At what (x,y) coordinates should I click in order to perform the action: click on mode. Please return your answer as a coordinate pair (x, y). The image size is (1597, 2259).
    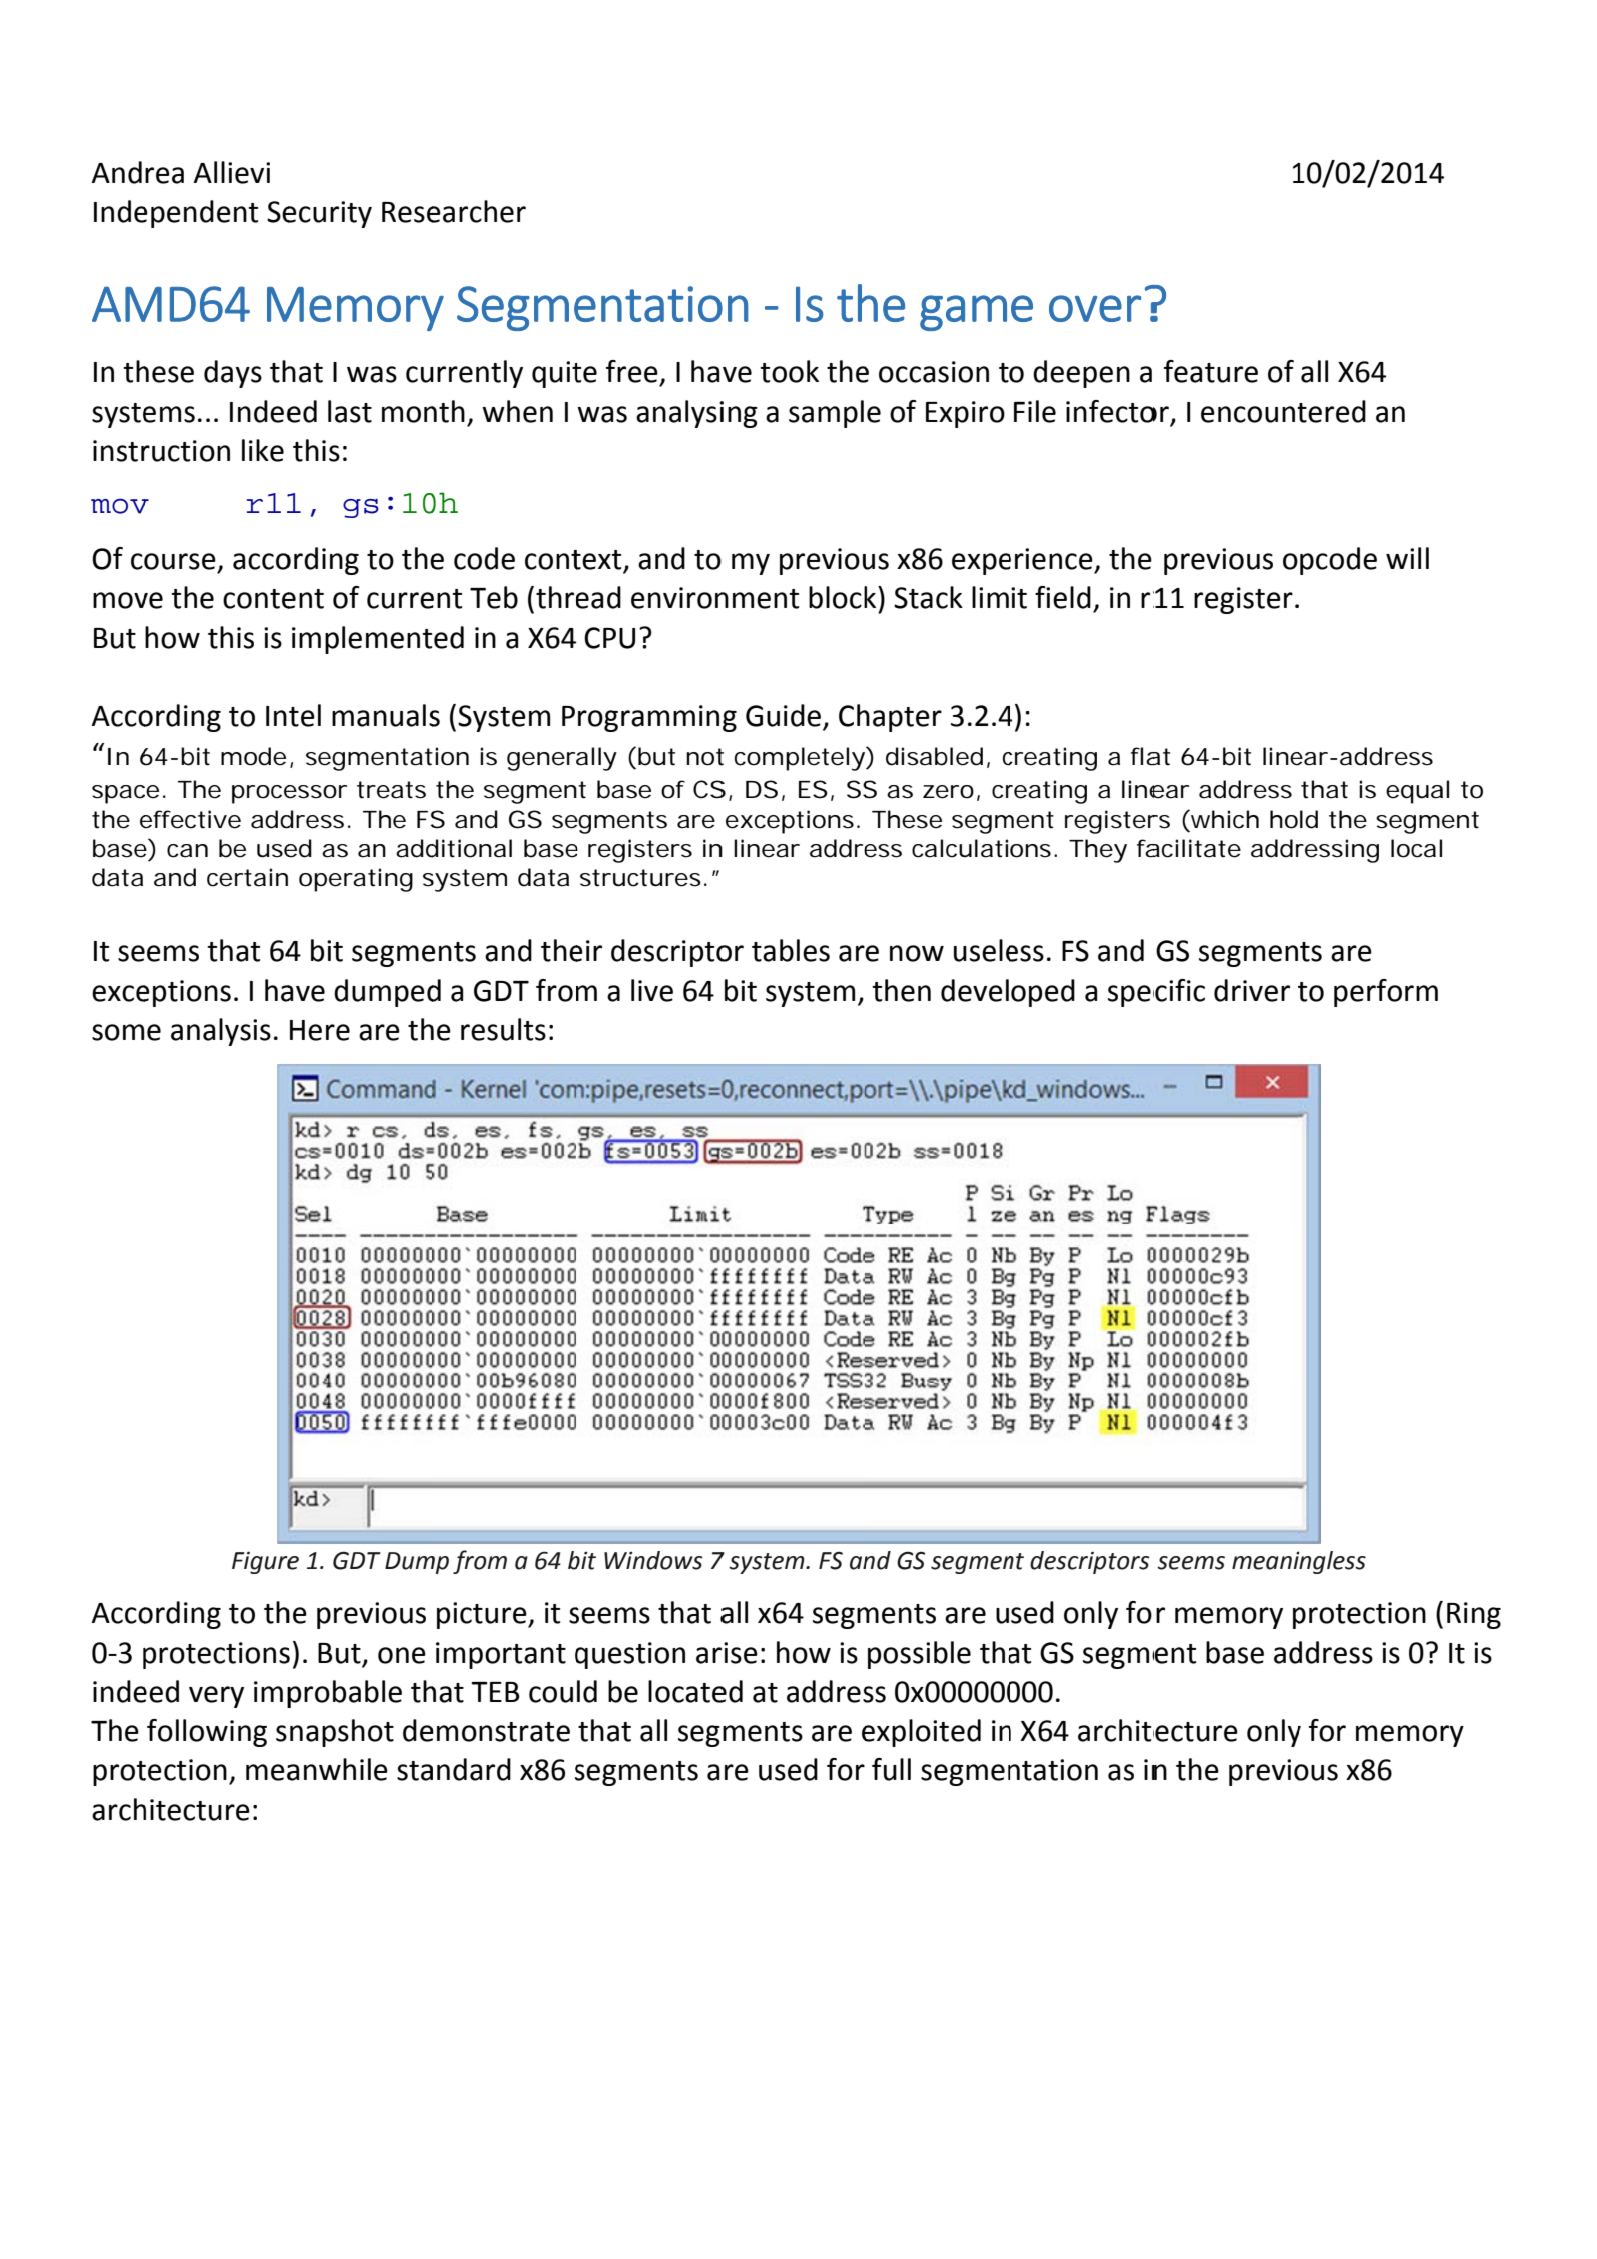
    Looking at the image, I should click on (253, 756).
